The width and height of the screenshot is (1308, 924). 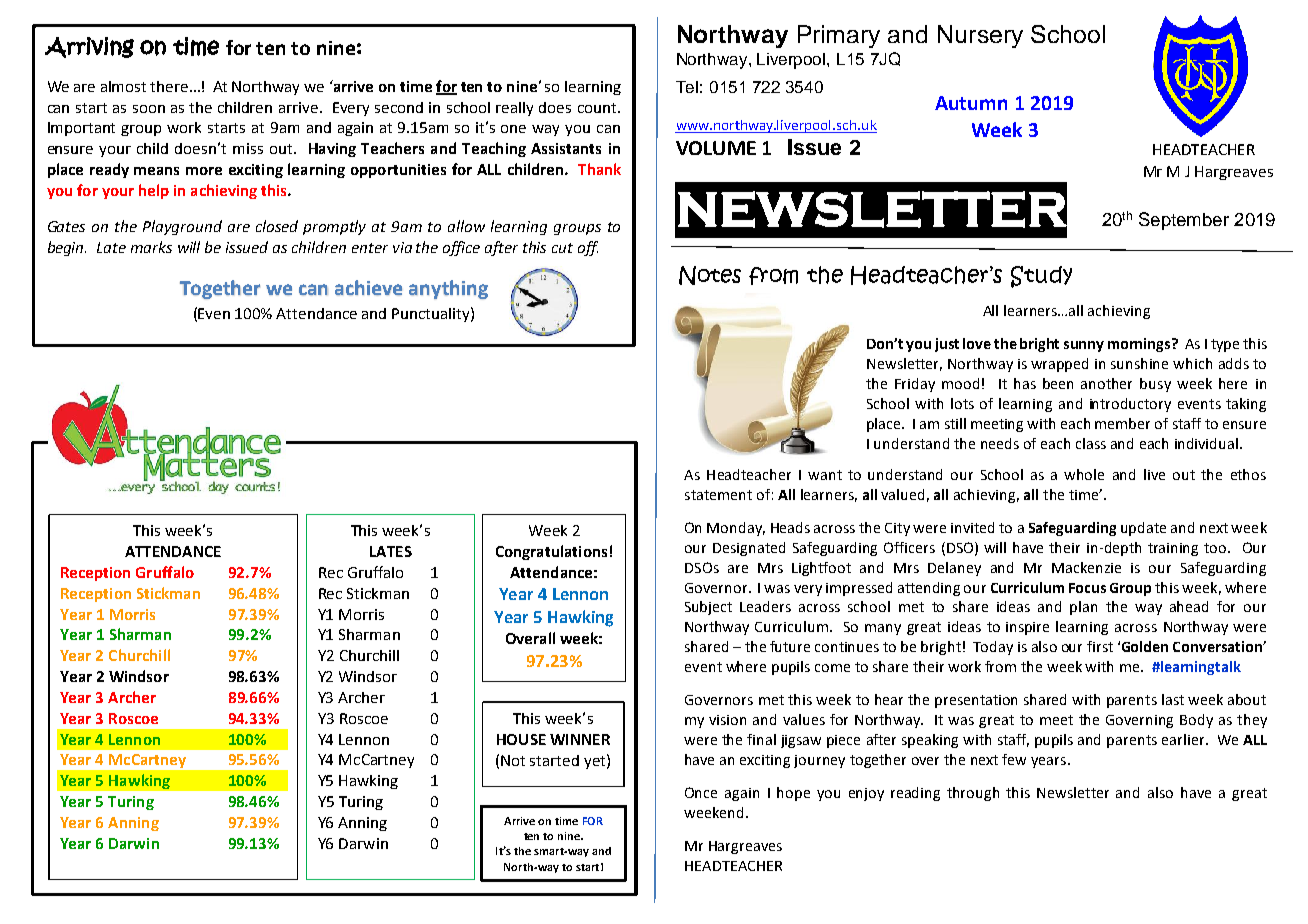 What do you see at coordinates (1143, 529) in the screenshot?
I see `update` at bounding box center [1143, 529].
